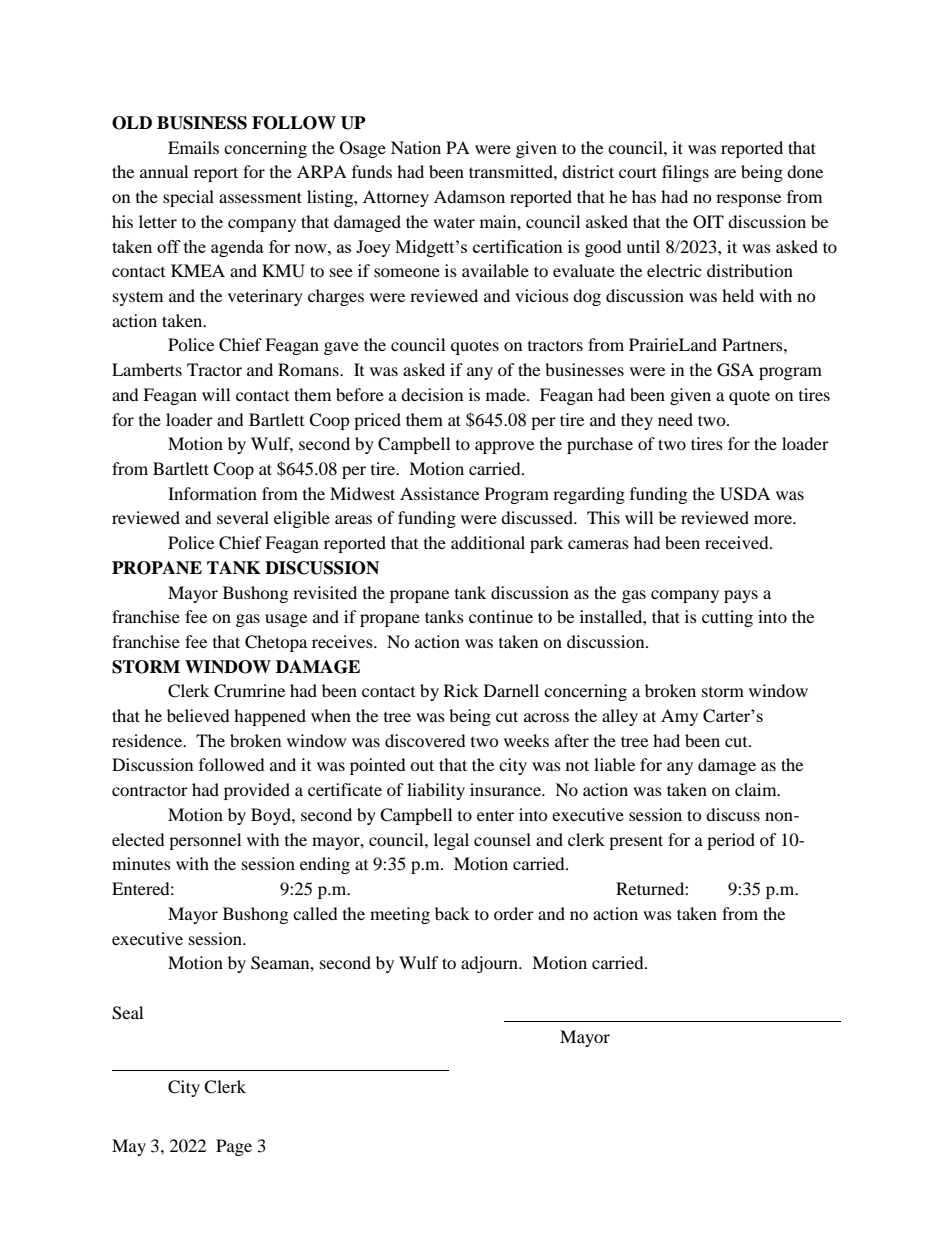  I want to click on cutting, so click(727, 618).
